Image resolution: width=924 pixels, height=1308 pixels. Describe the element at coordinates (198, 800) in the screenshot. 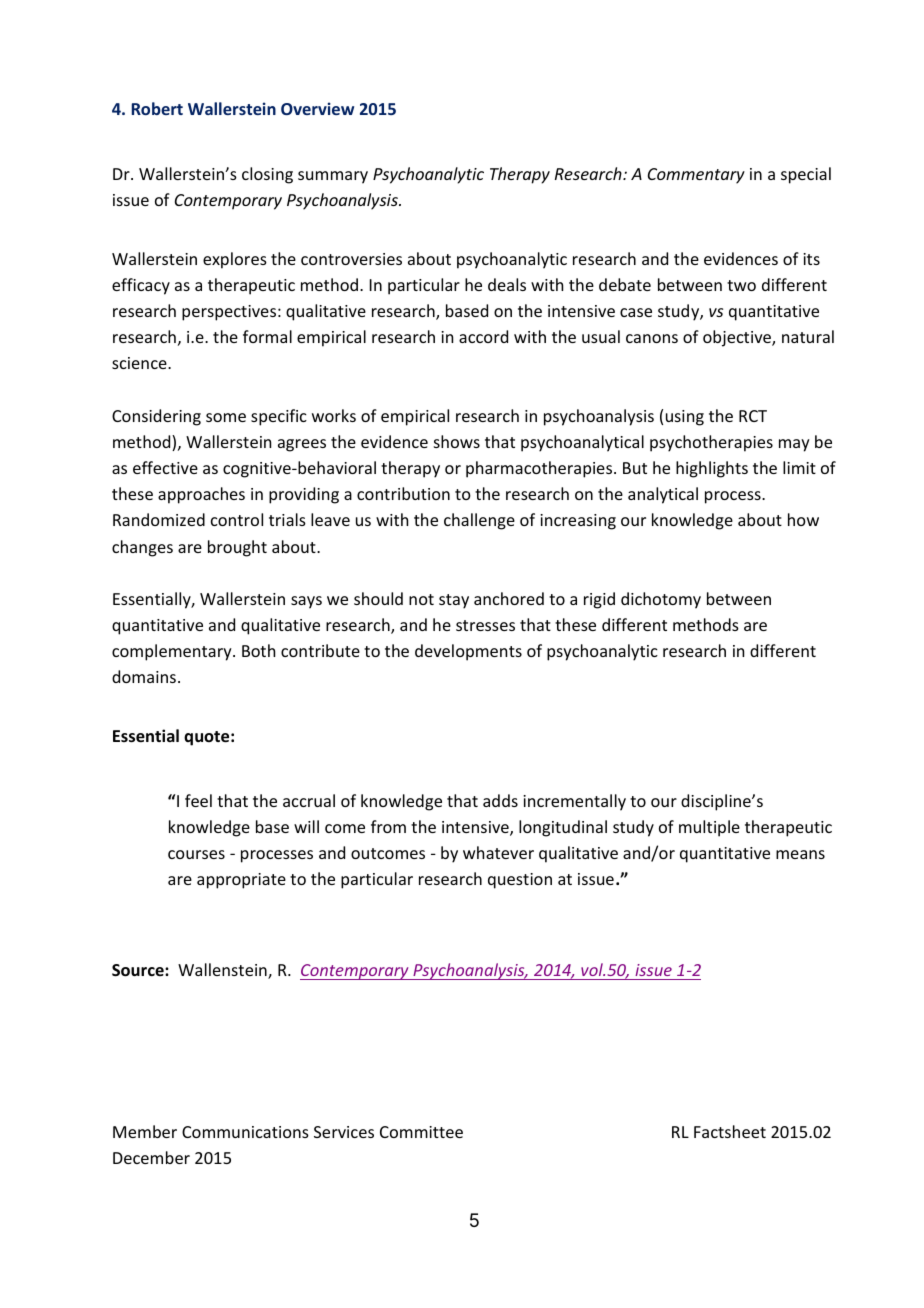

I see `feel` at that location.
